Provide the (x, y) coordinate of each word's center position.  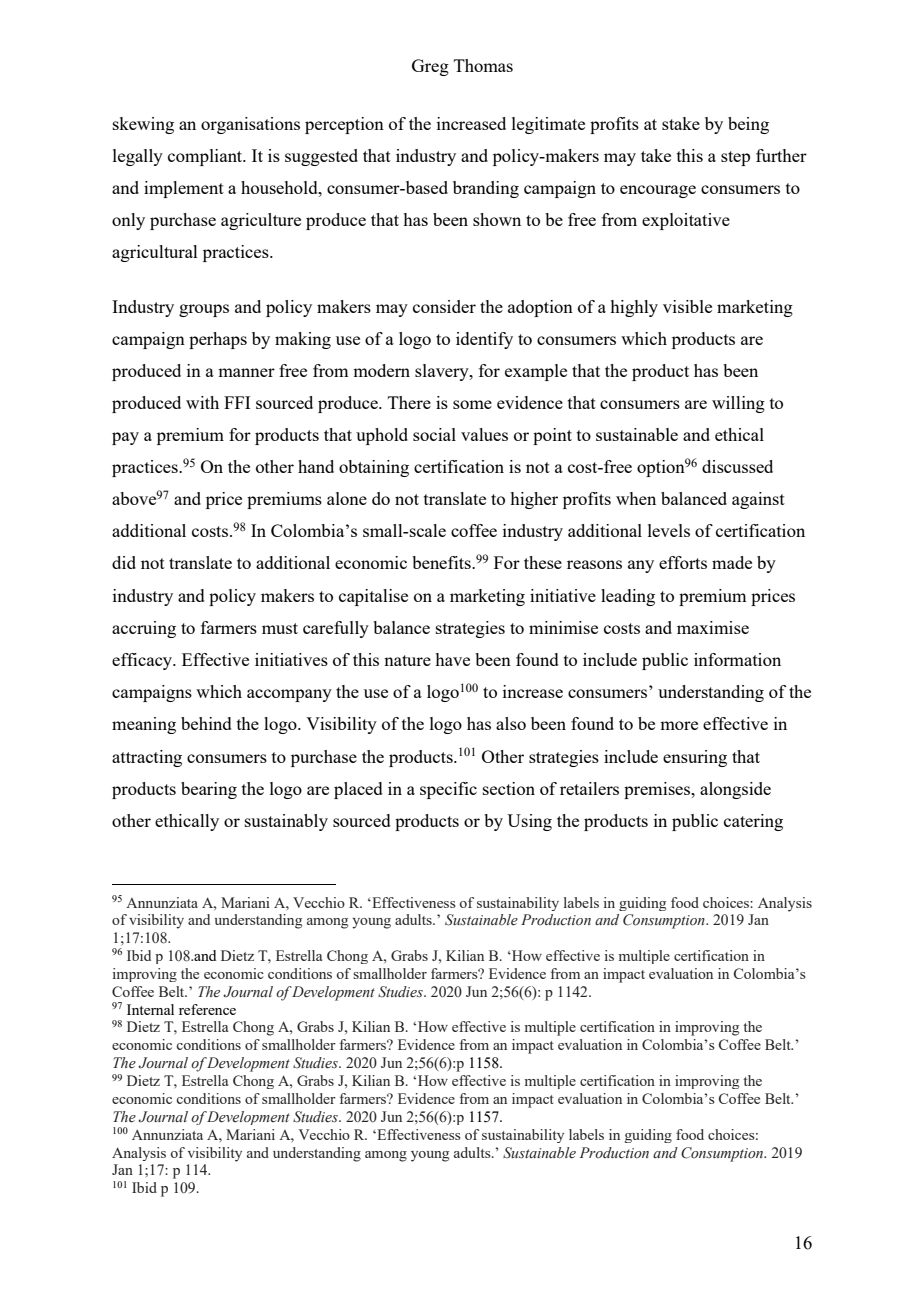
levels (669, 530)
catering (753, 822)
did (124, 562)
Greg (430, 67)
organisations (250, 125)
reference (207, 1009)
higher (534, 500)
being (748, 125)
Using (529, 822)
